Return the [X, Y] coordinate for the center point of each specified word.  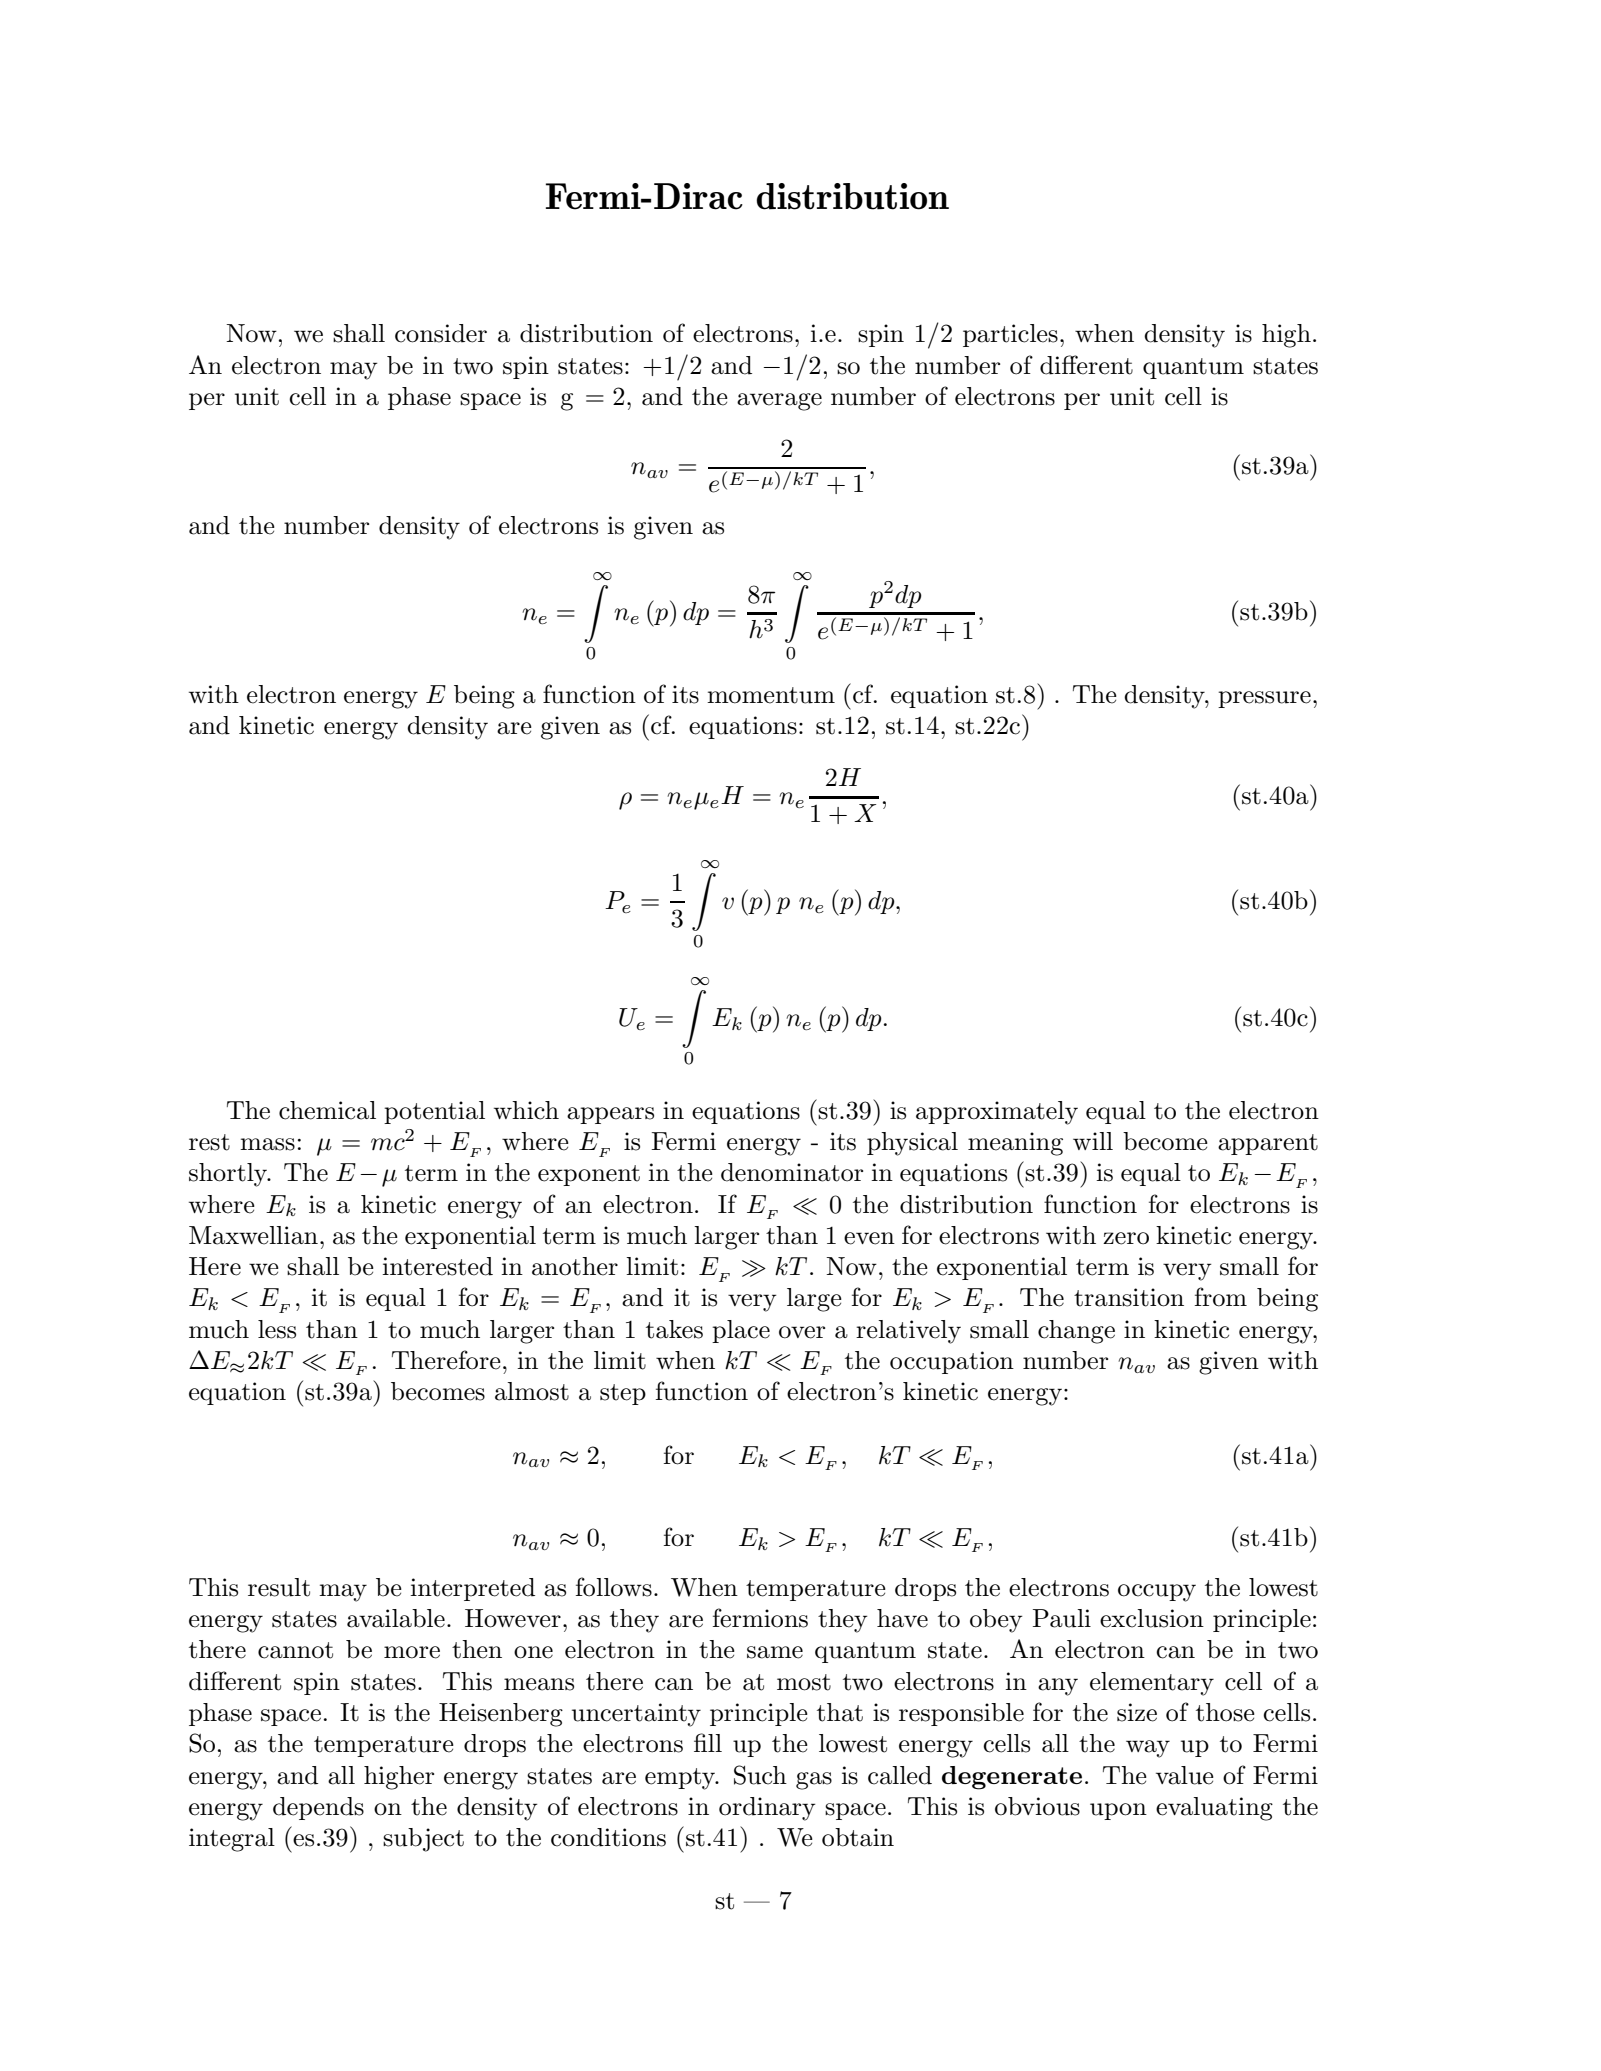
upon [1118, 1811]
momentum [771, 695]
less [277, 1329]
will [1093, 1141]
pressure [1264, 699]
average [779, 402]
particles [1010, 335]
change [1076, 1332]
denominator [792, 1172]
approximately [997, 1113]
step [623, 1394]
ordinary [767, 1809]
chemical [327, 1110]
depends [318, 1808]
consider [441, 333]
